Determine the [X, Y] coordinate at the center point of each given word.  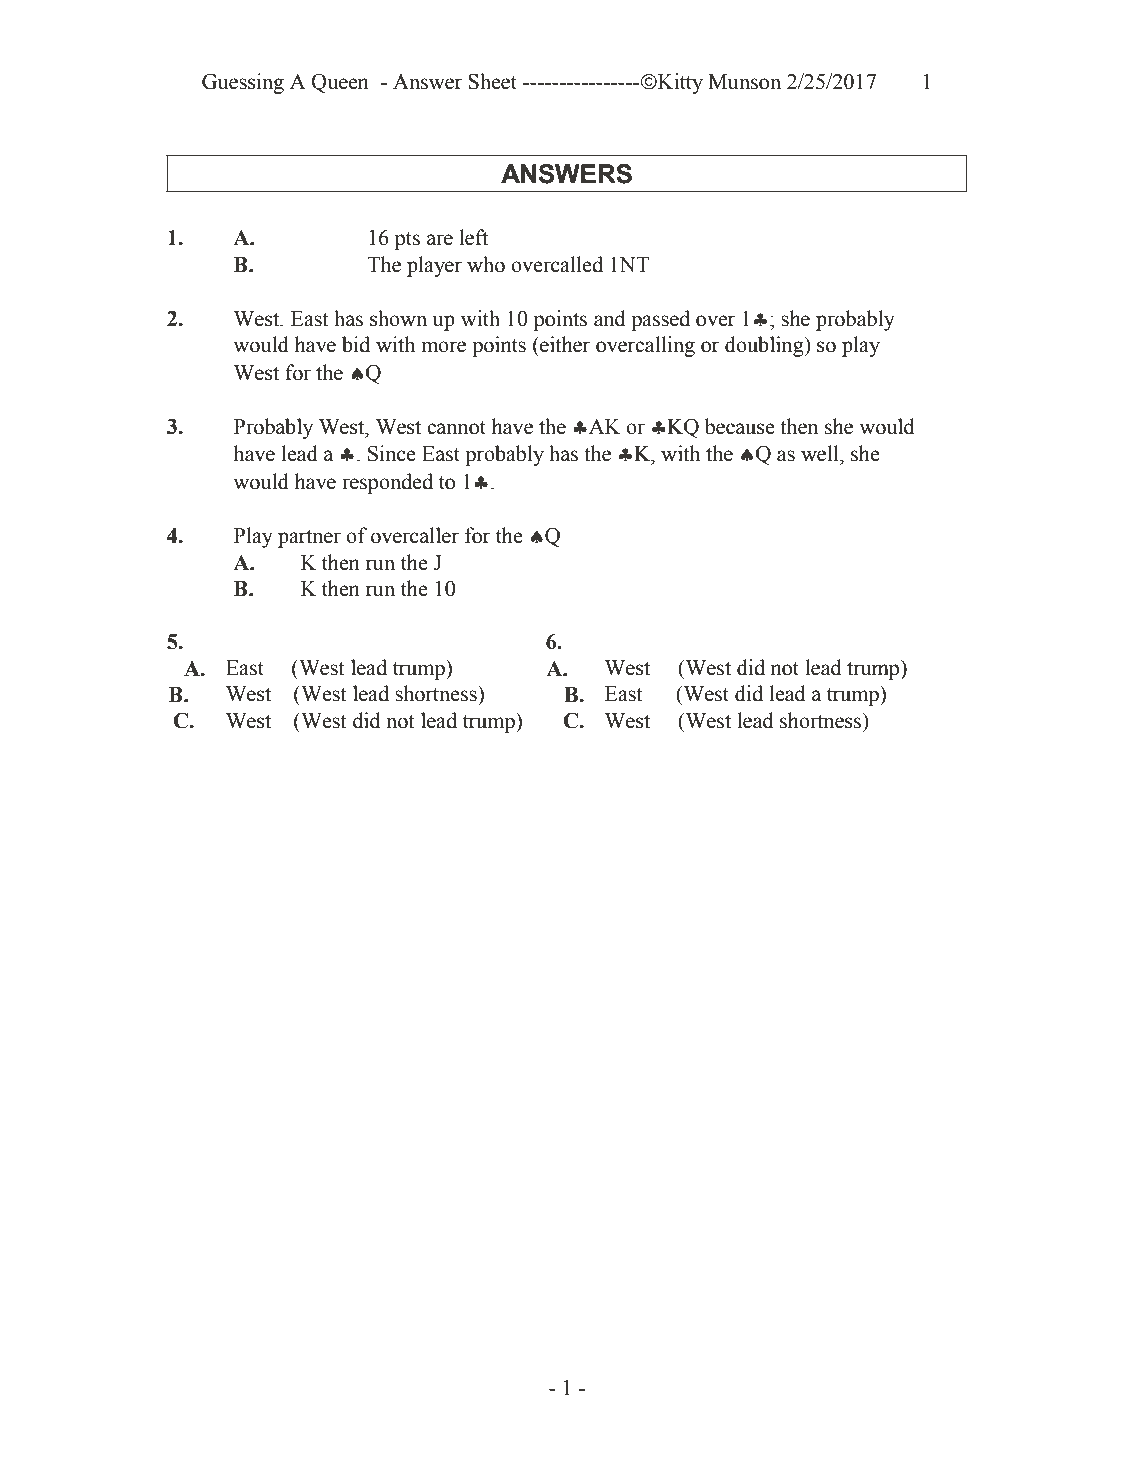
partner [309, 538]
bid [356, 344]
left [473, 237]
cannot [456, 428]
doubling [765, 346]
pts [407, 241]
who [486, 264]
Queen [340, 83]
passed [660, 320]
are [440, 240]
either [564, 344]
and [610, 318]
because [740, 426]
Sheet [492, 81]
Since [392, 453]
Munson [744, 82]
